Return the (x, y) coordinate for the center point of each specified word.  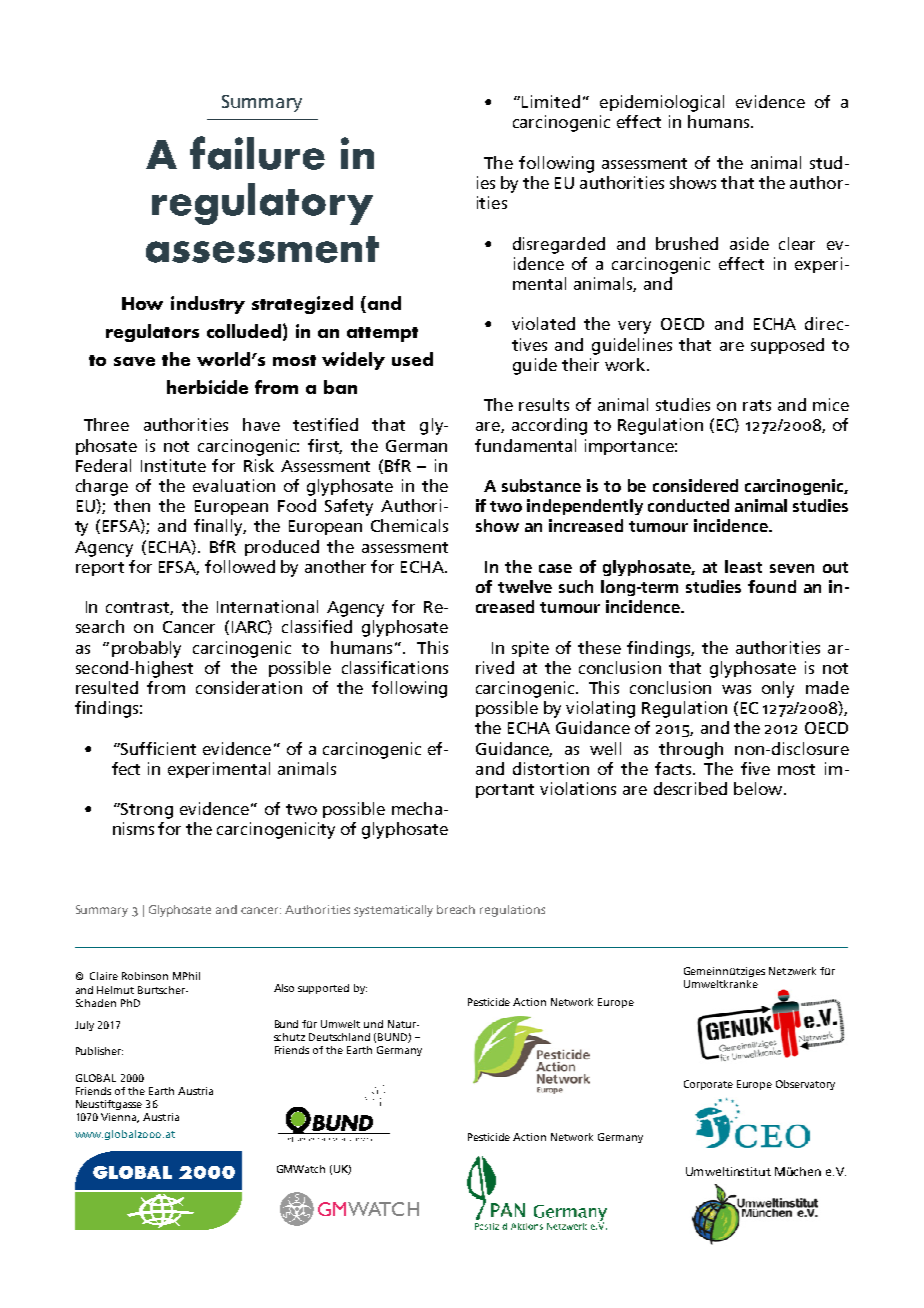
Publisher (99, 1051)
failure (257, 153)
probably (146, 649)
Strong (146, 811)
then (132, 505)
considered (695, 485)
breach (456, 909)
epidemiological (662, 103)
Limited (551, 101)
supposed (787, 346)
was (736, 689)
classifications (395, 667)
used (412, 359)
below (759, 788)
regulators (152, 333)
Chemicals (409, 525)
